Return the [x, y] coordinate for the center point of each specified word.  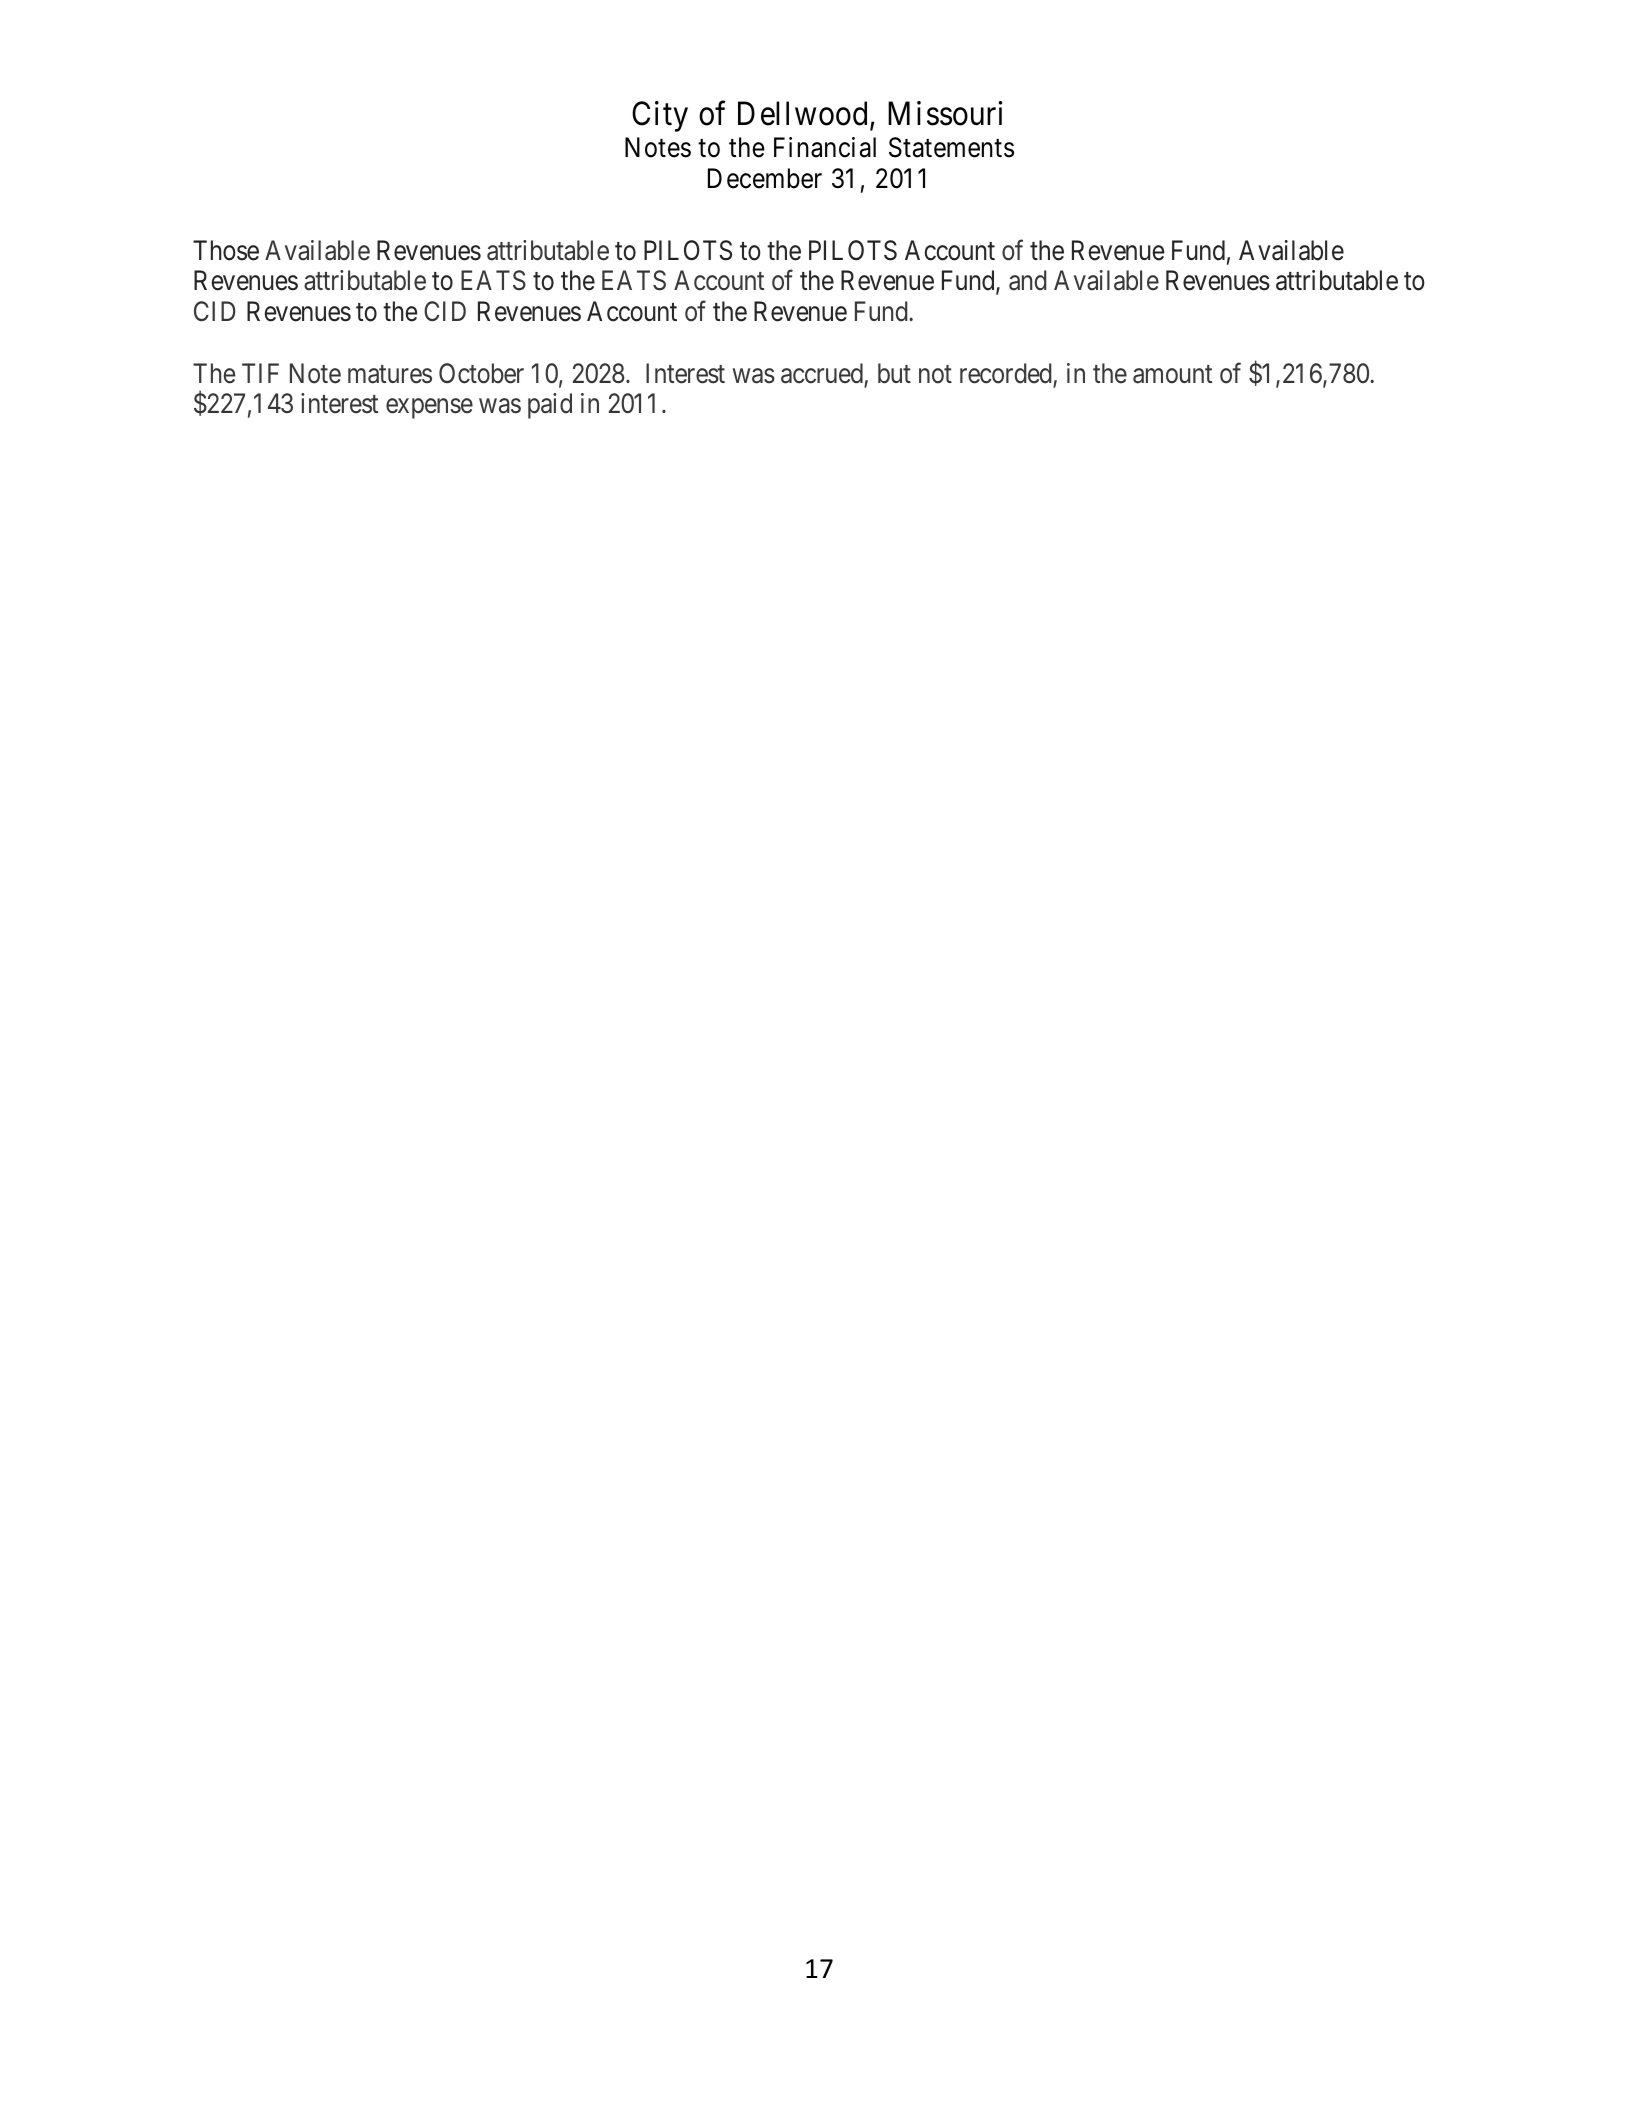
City [660, 117]
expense [429, 409]
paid [550, 406]
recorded [1006, 373]
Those [226, 250]
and [1028, 280]
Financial [825, 147]
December [765, 178]
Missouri [945, 114]
